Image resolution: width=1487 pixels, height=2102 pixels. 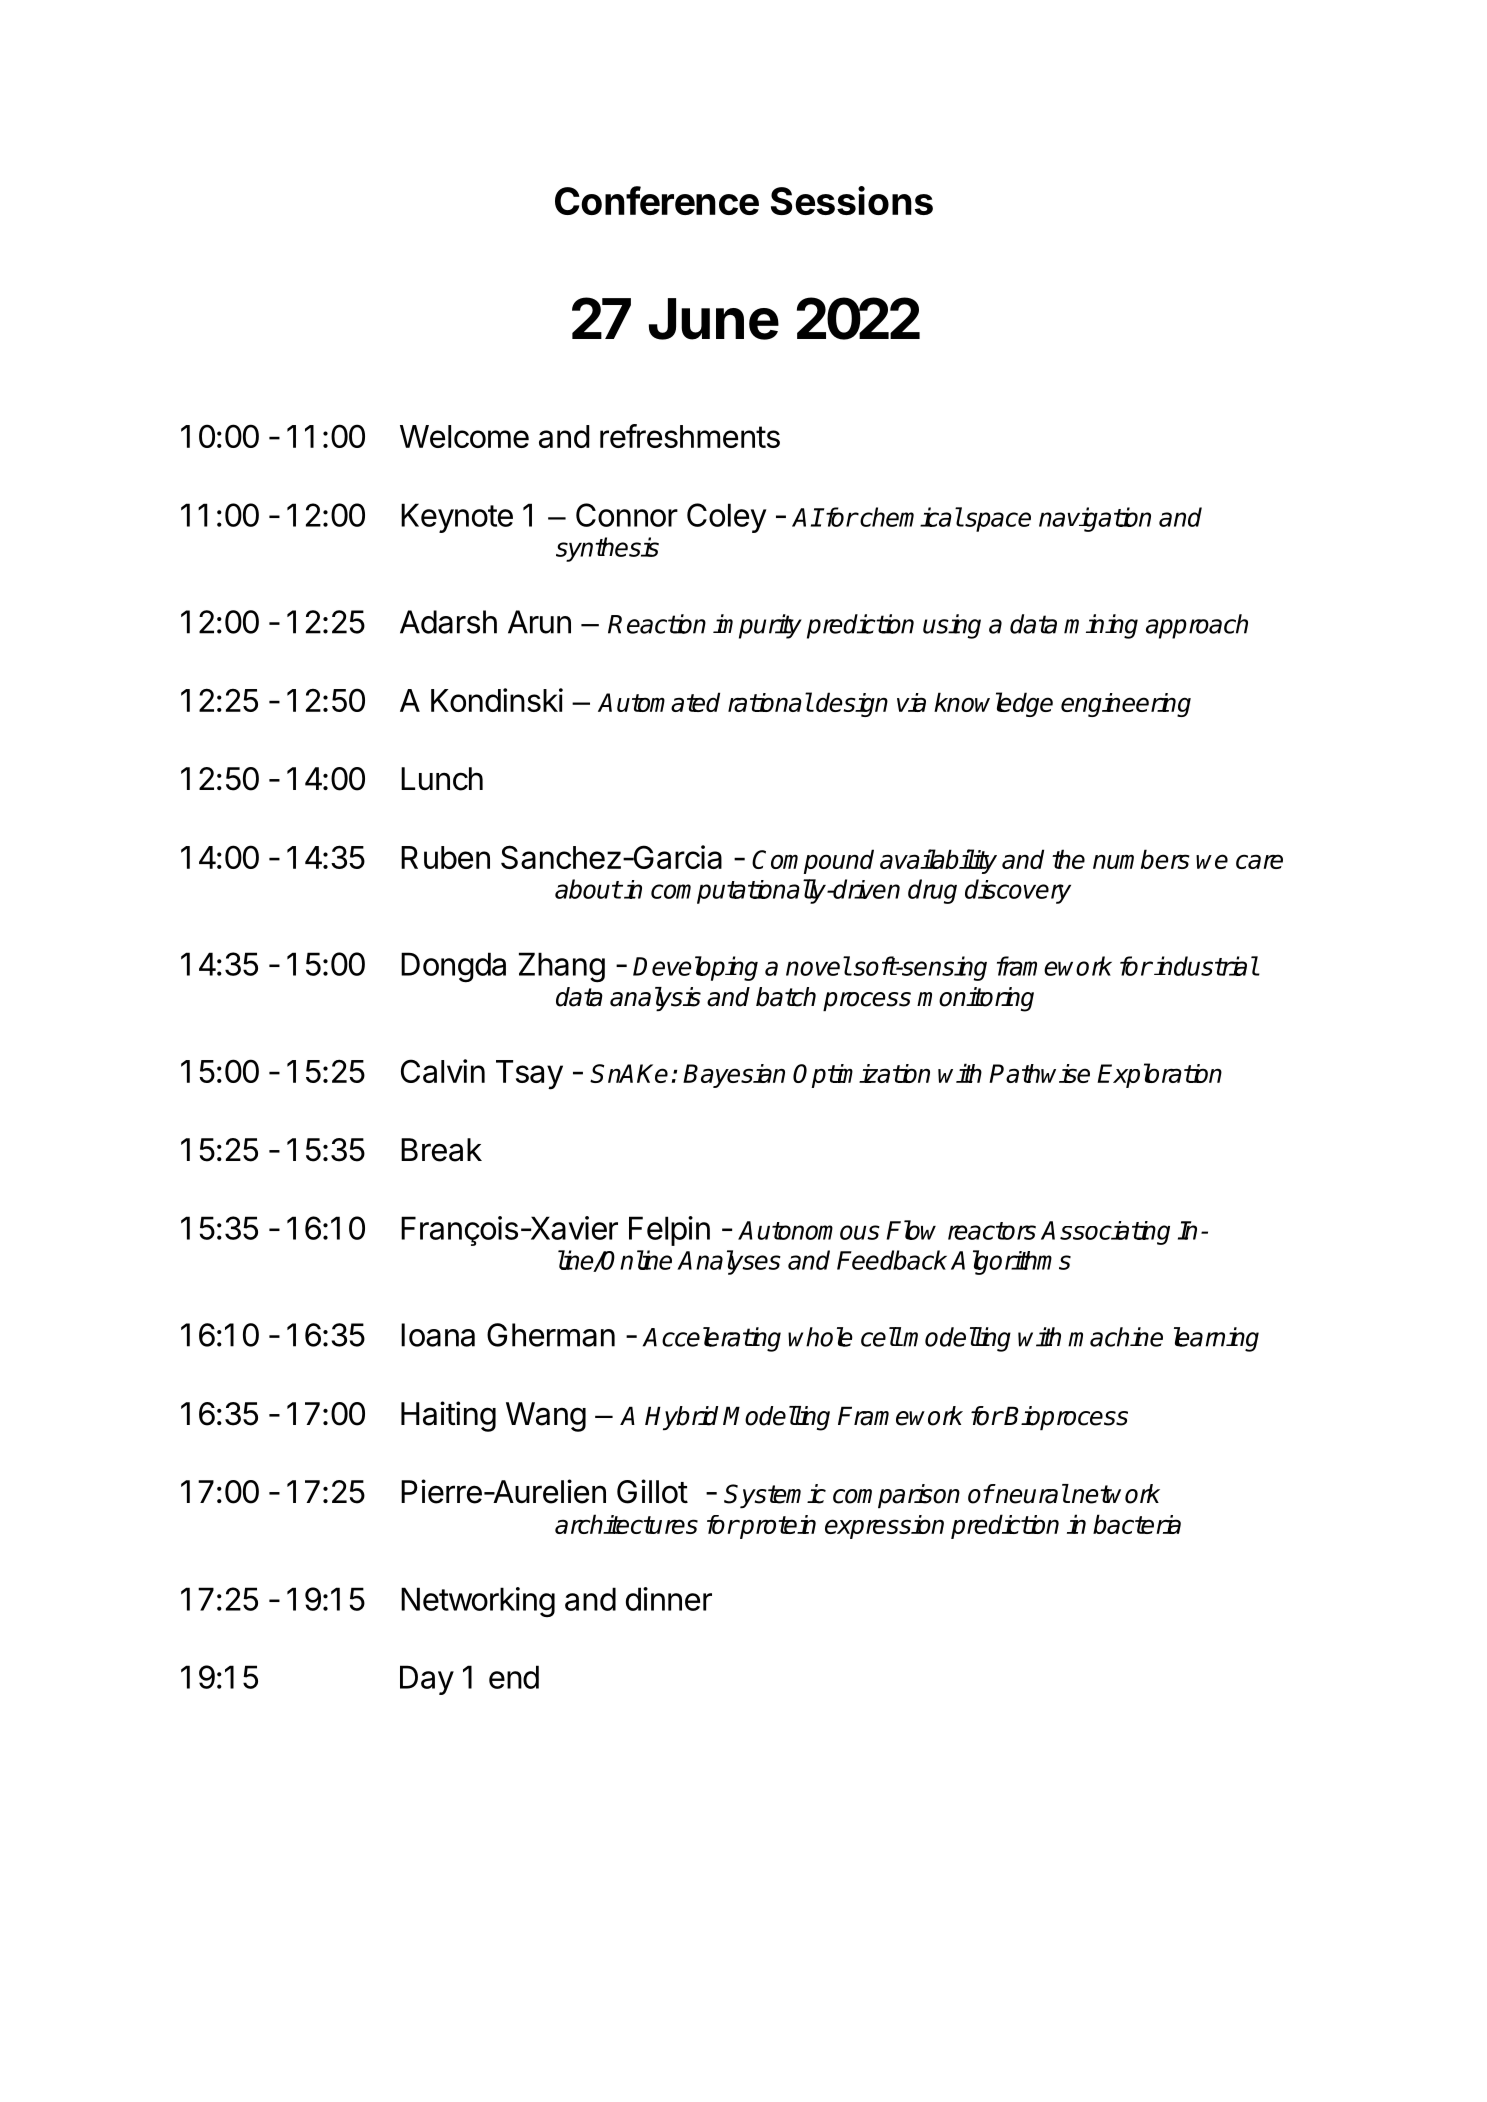 I want to click on Zhang, so click(x=562, y=967).
